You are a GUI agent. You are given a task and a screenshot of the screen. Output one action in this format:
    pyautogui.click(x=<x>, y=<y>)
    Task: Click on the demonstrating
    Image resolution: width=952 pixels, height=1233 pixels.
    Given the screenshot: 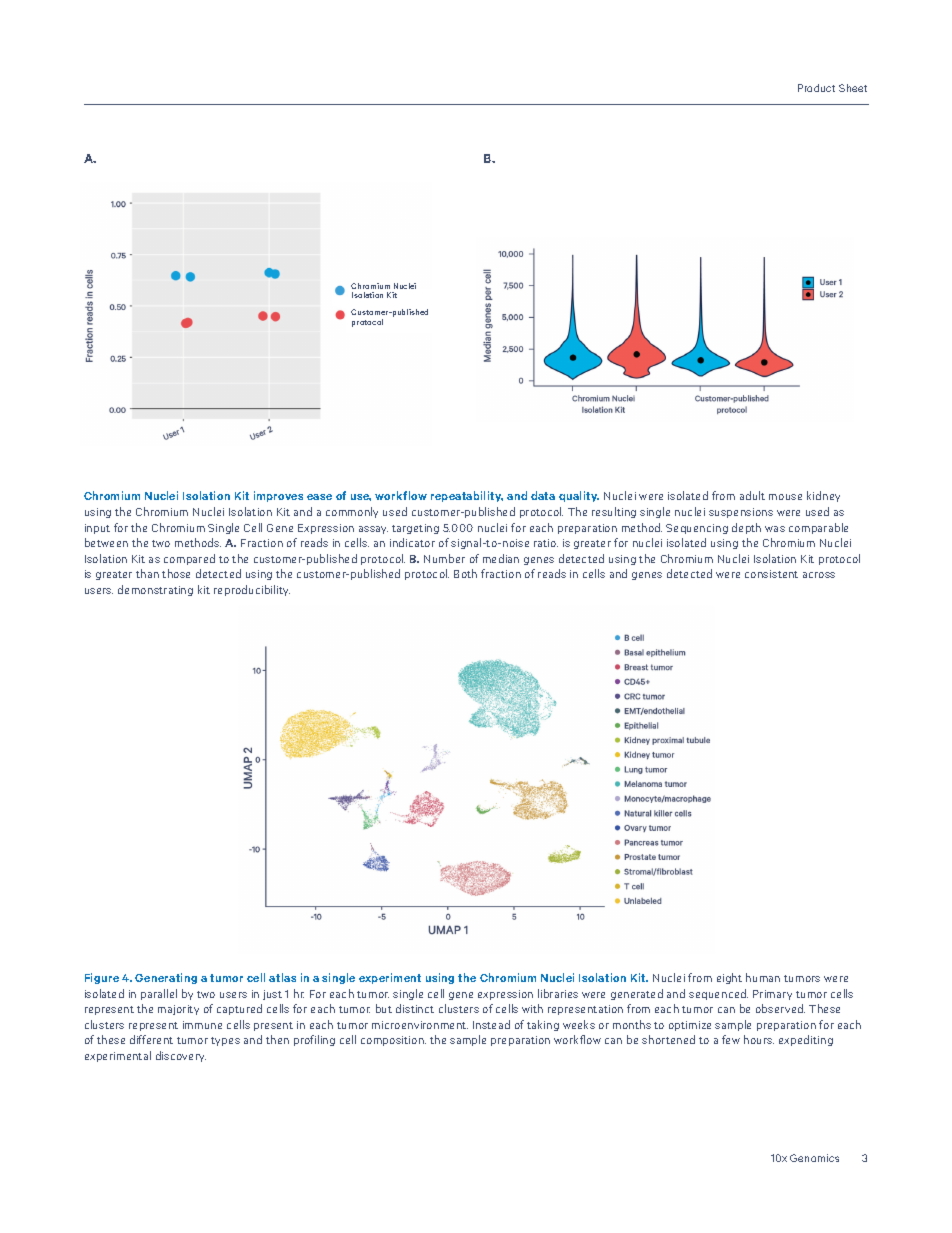 What is the action you would take?
    pyautogui.click(x=155, y=590)
